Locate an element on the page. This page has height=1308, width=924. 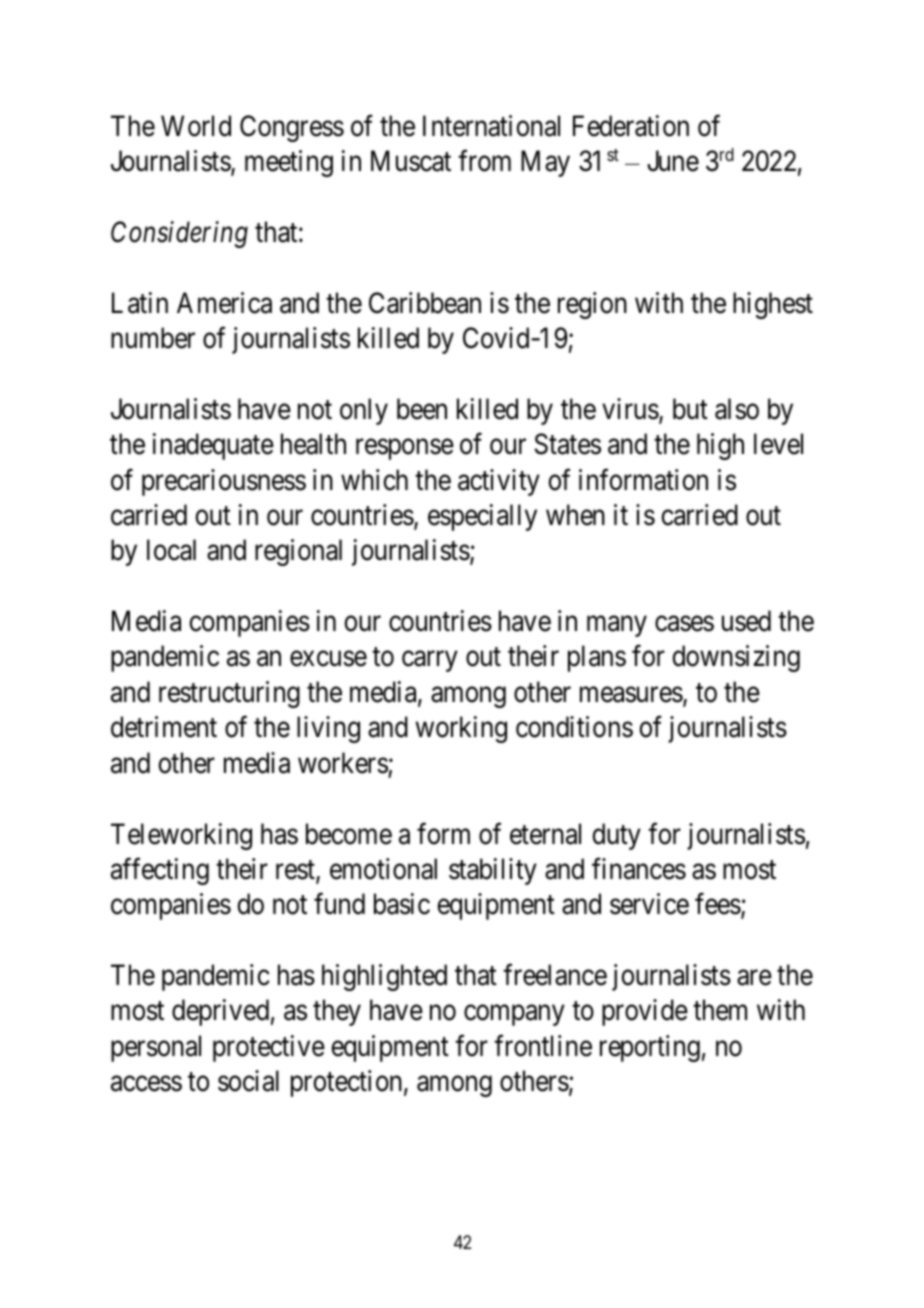
social is located at coordinates (248, 1081).
